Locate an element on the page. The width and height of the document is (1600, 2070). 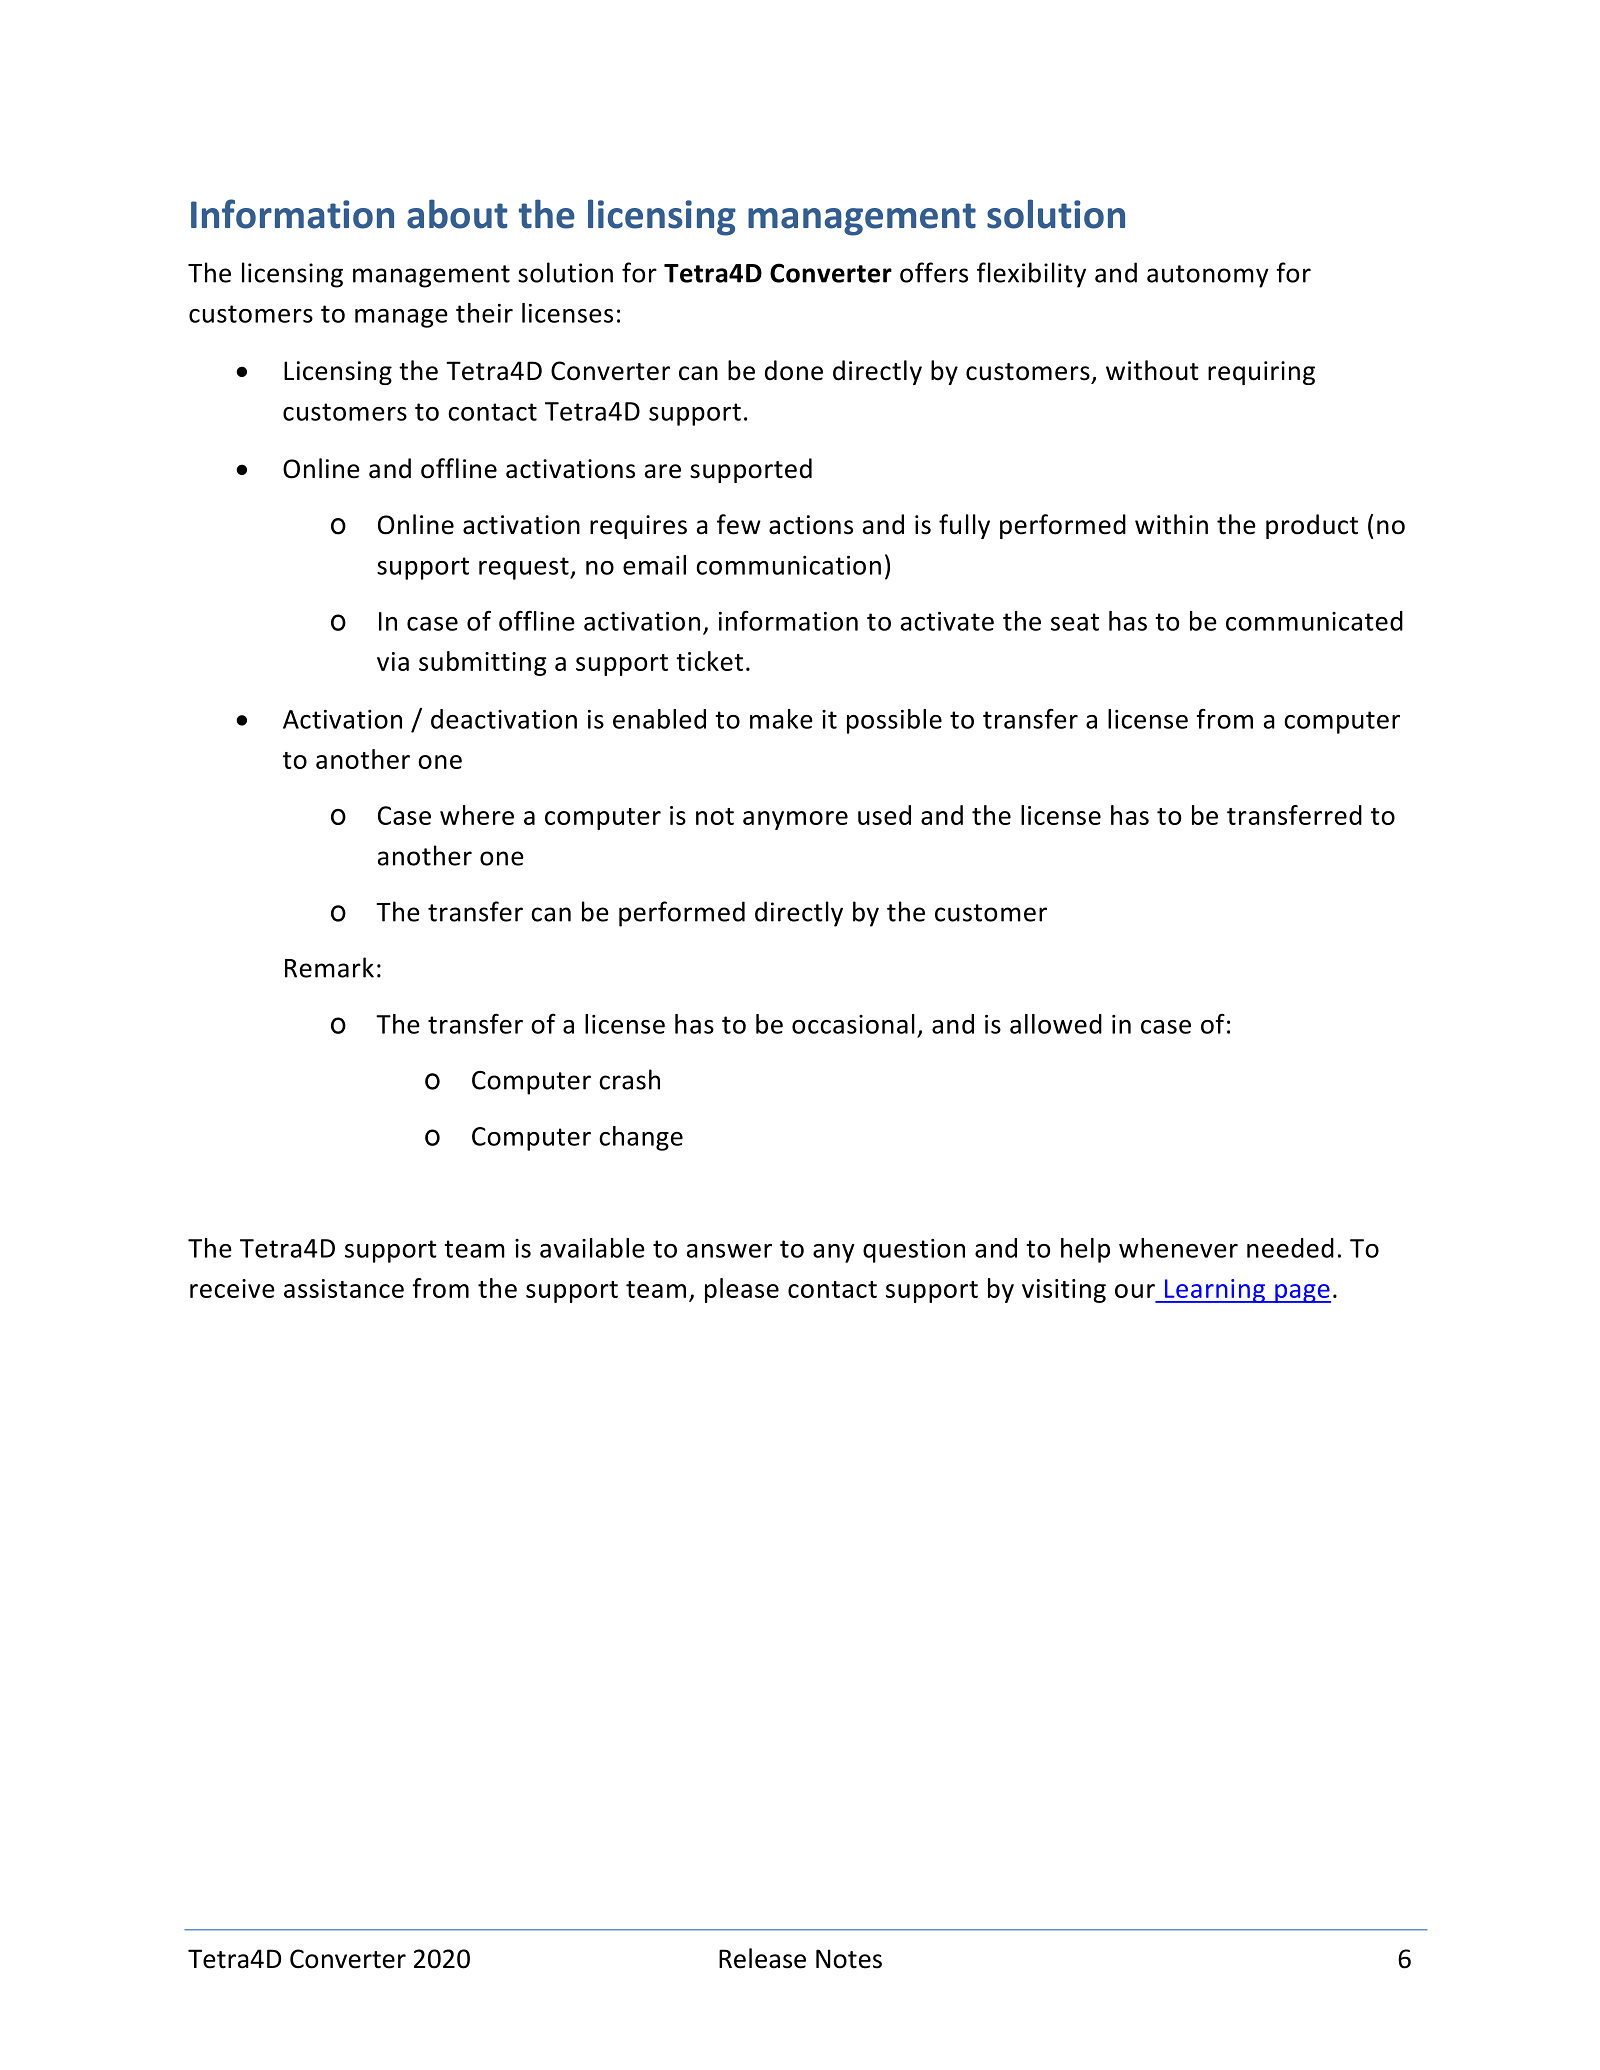
via is located at coordinates (393, 661).
